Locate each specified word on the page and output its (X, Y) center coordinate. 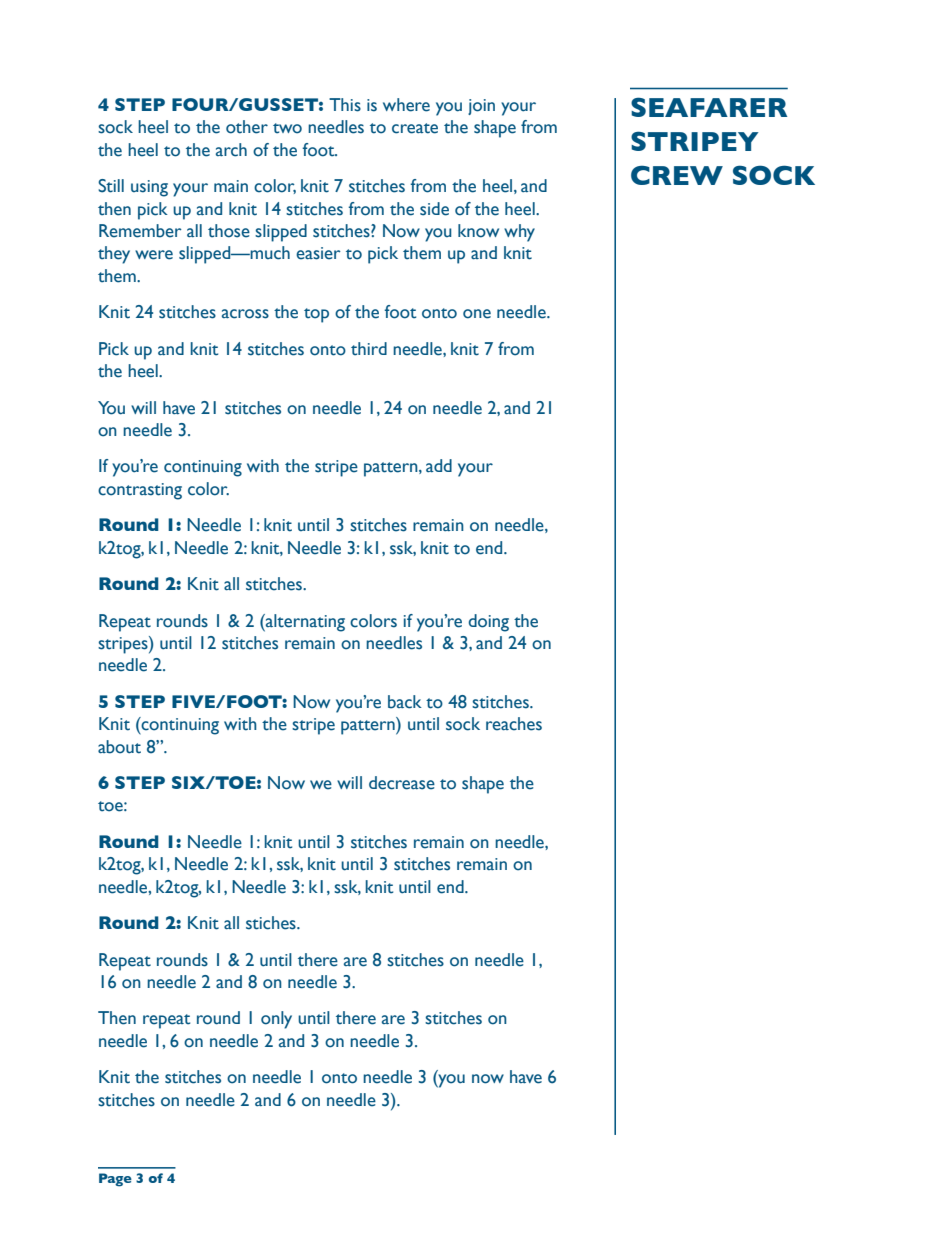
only (276, 1020)
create (415, 128)
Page (115, 1180)
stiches (272, 923)
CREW (677, 175)
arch (231, 150)
